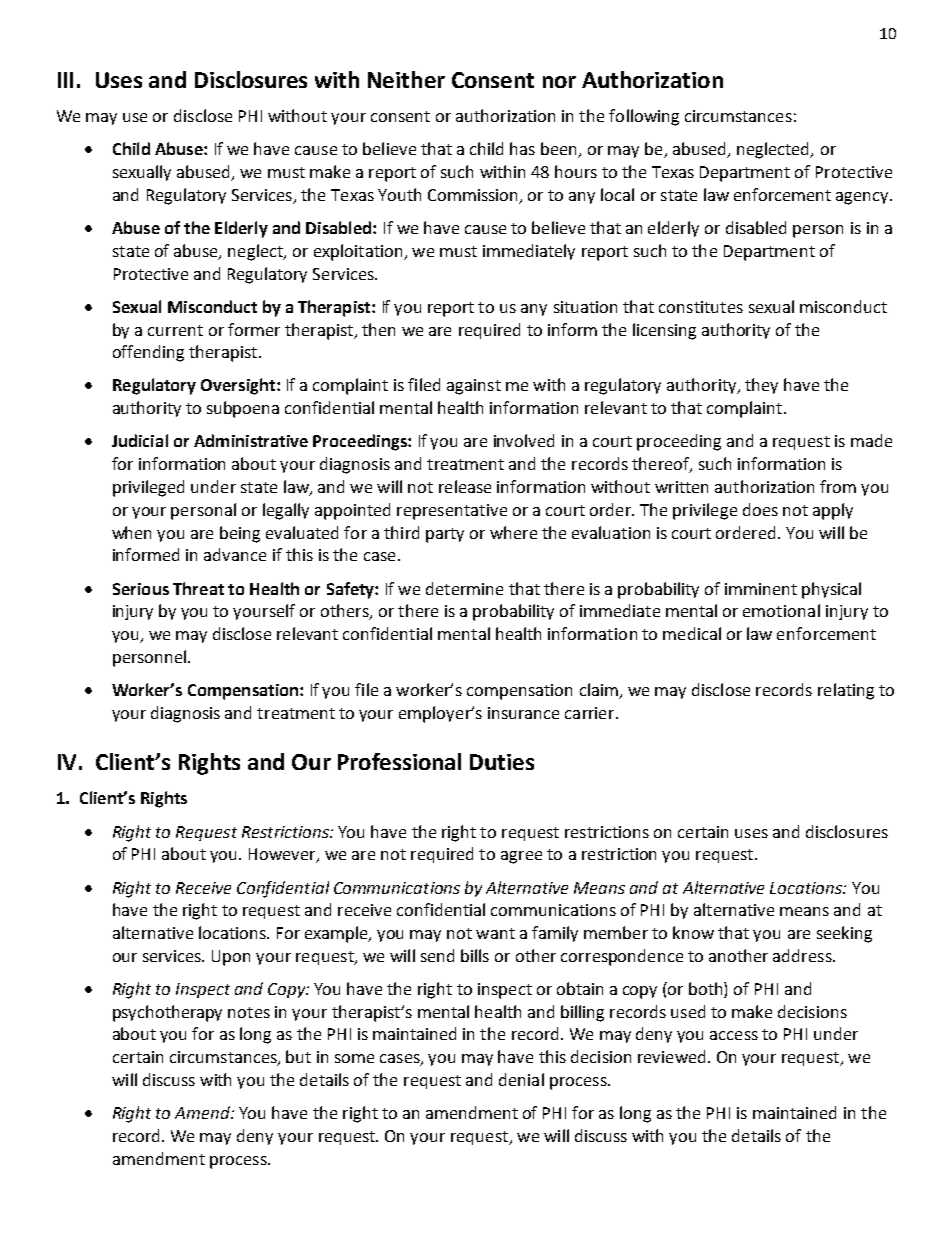 This document has width=952, height=1233. What do you see at coordinates (406, 79) in the document?
I see `Neither` at bounding box center [406, 79].
